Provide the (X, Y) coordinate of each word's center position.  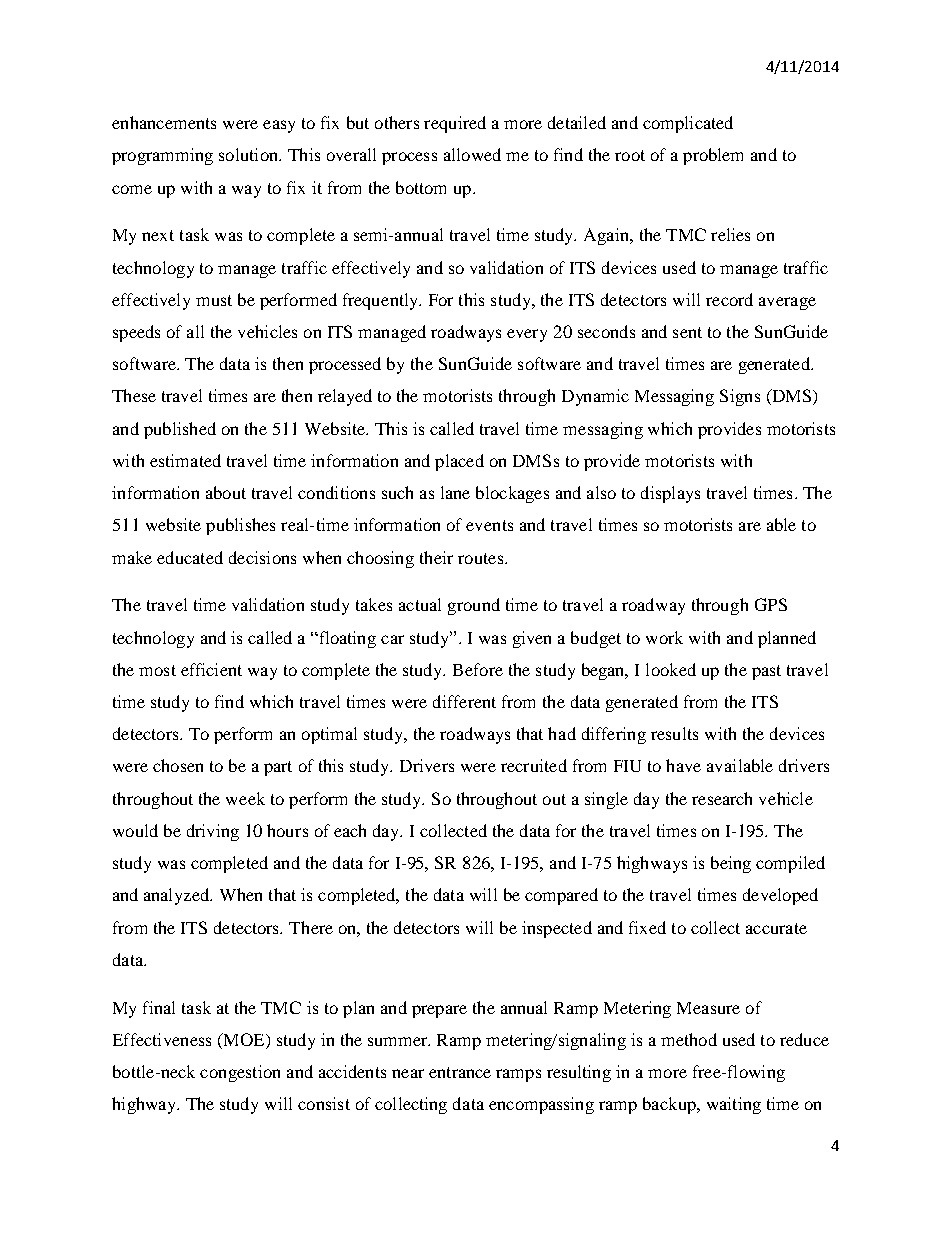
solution (250, 154)
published (180, 430)
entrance (460, 1072)
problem (713, 156)
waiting (734, 1105)
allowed (472, 154)
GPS (771, 604)
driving (213, 832)
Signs (740, 397)
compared (561, 896)
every (527, 335)
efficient (211, 669)
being (731, 864)
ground (474, 606)
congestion (240, 1073)
